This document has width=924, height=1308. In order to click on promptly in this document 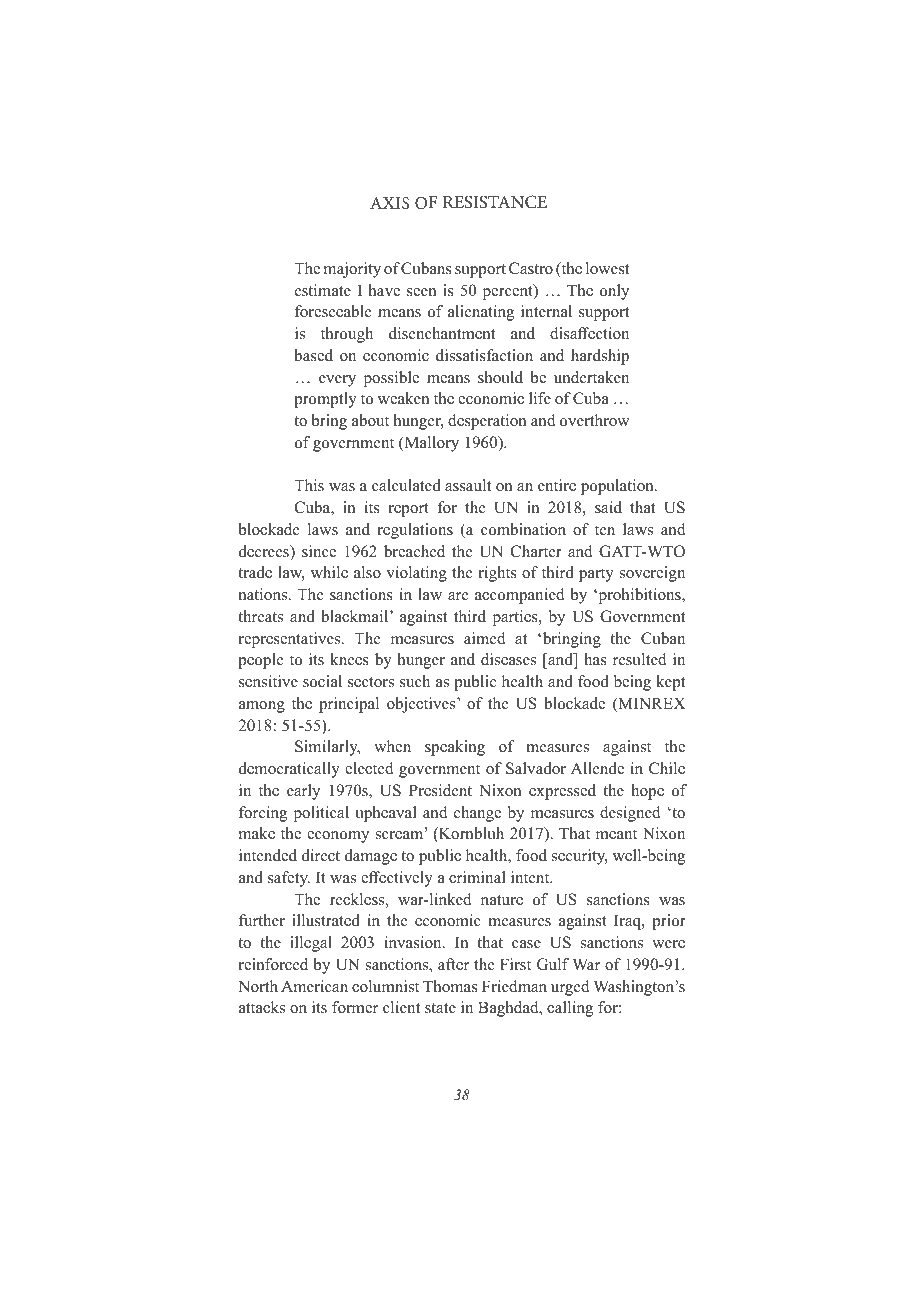, I will do `click(325, 400)`.
